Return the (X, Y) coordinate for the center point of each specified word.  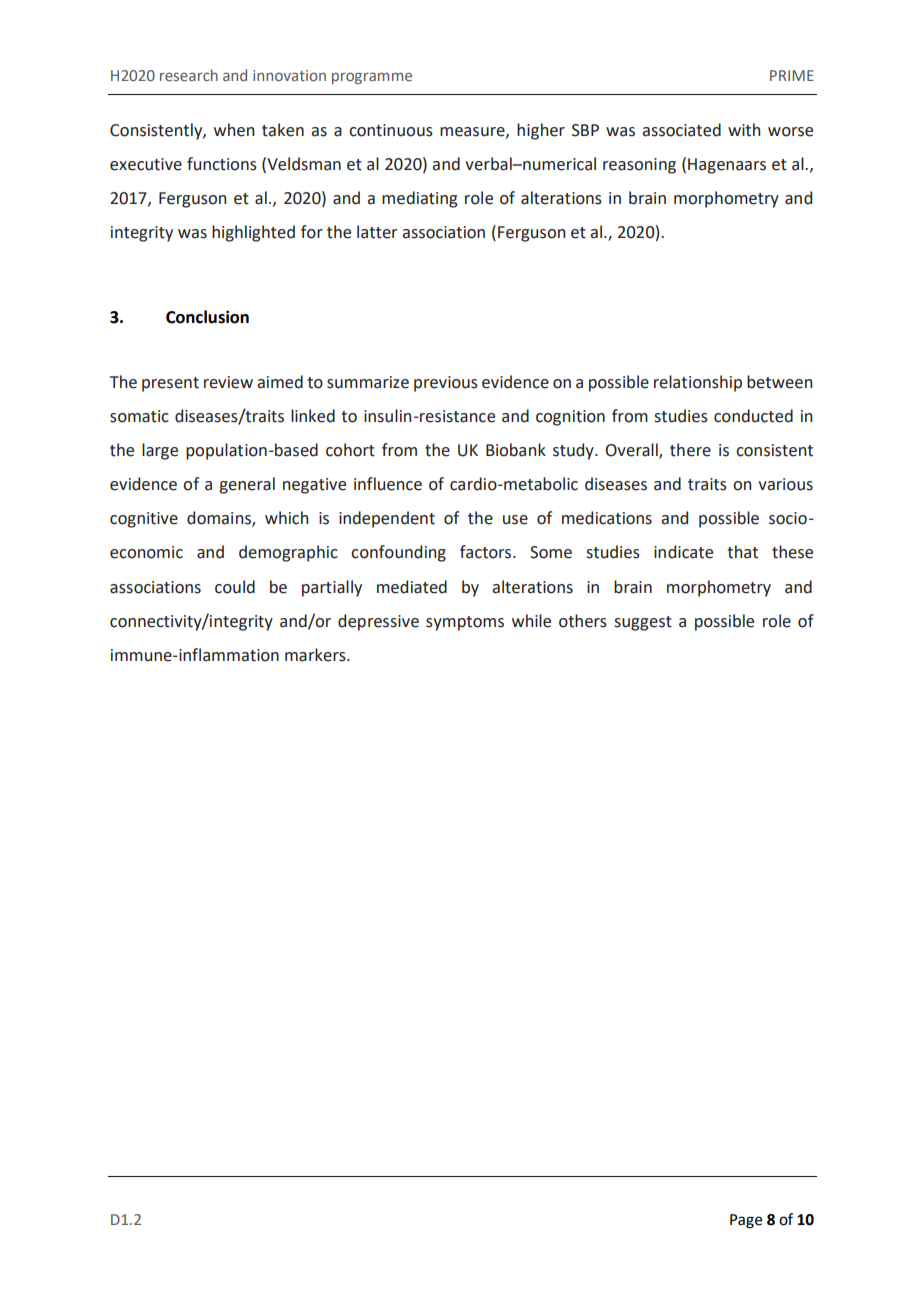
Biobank (516, 450)
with (744, 130)
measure (473, 132)
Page (746, 1221)
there (690, 450)
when (234, 130)
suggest (643, 623)
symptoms (465, 623)
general (247, 485)
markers (316, 655)
